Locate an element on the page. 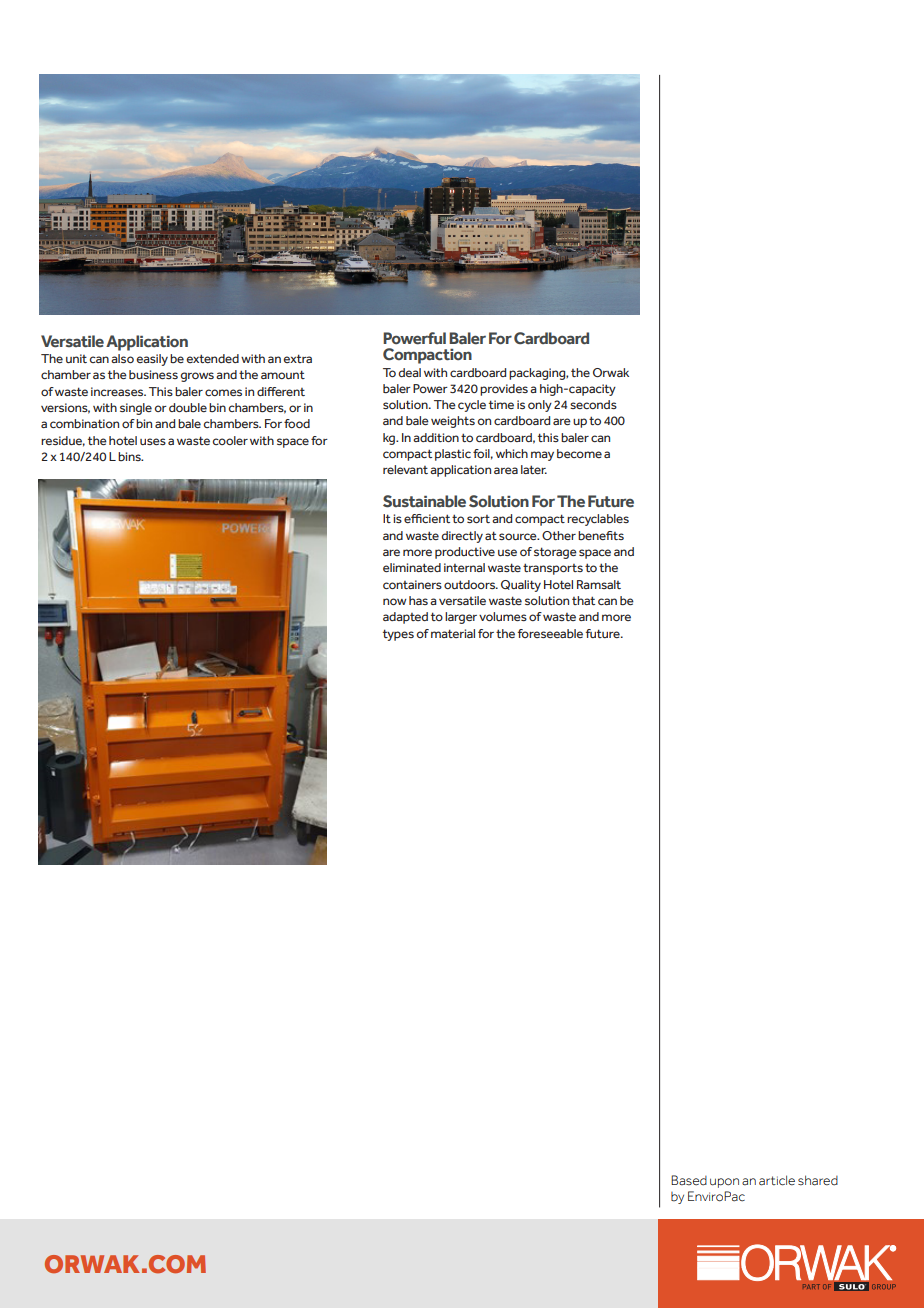 This image has width=924, height=1308. volumes is located at coordinates (503, 616).
